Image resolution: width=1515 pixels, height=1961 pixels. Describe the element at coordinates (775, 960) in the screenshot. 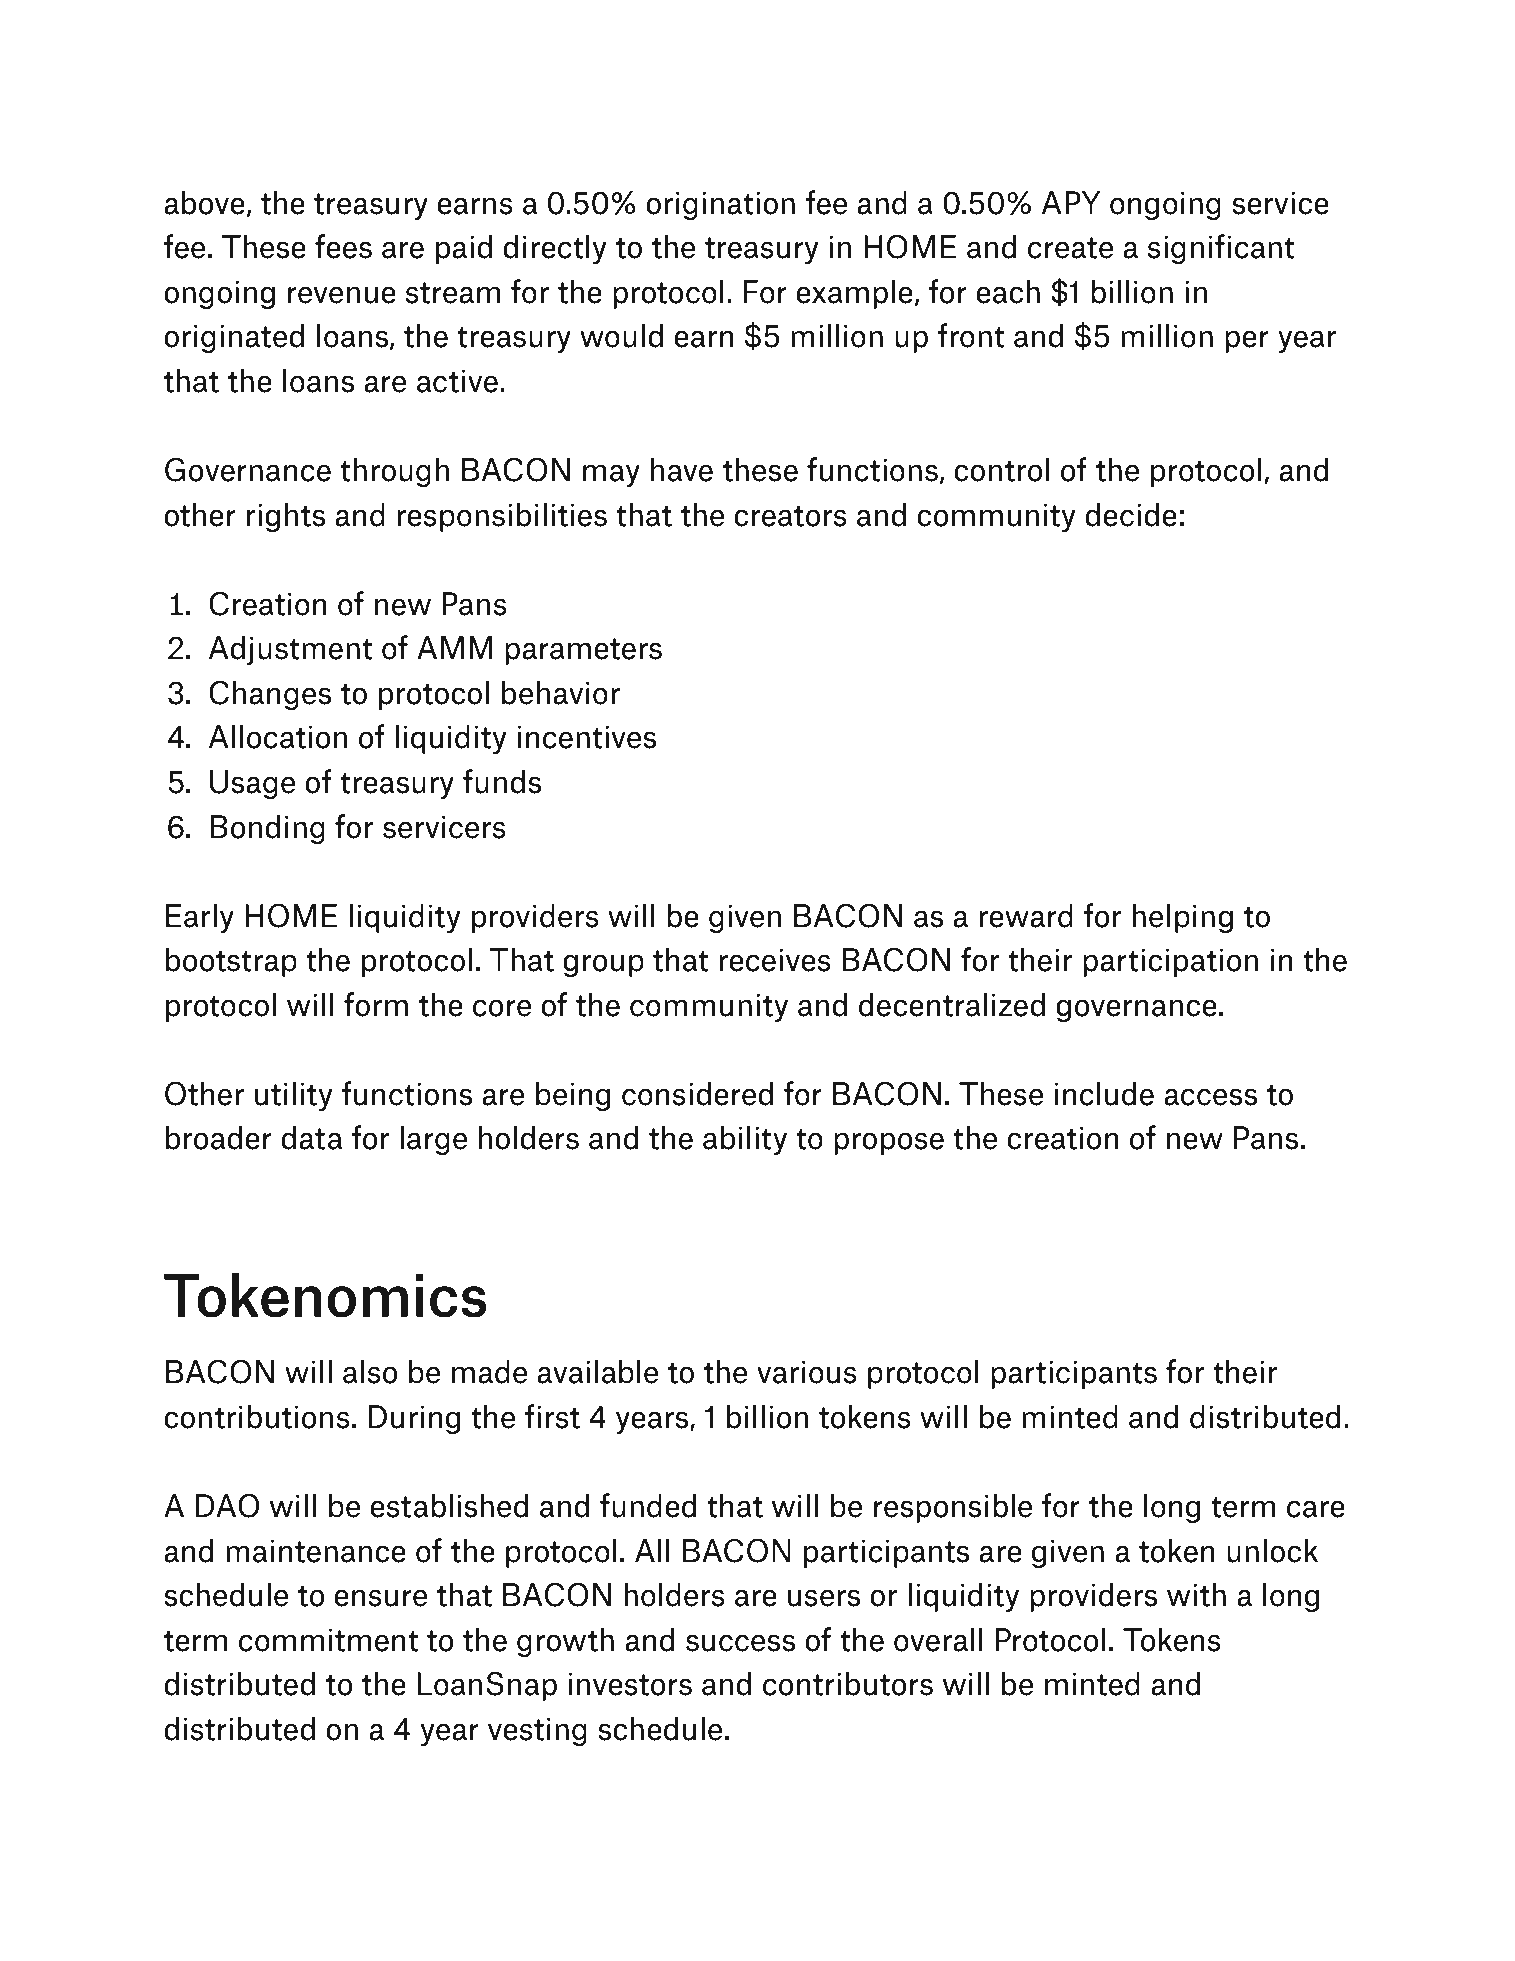

I see `receives` at that location.
